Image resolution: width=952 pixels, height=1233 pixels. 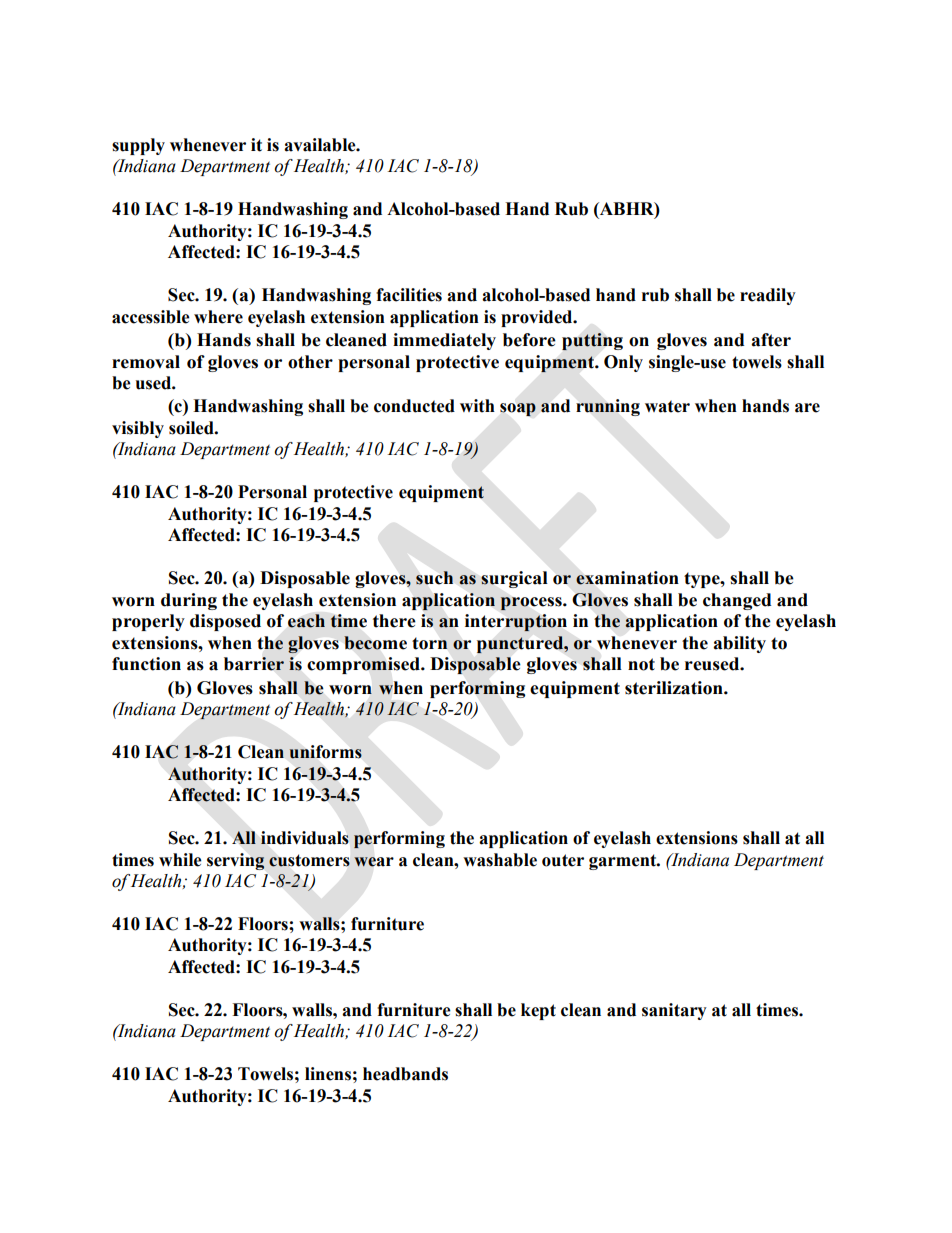 I want to click on changed, so click(x=737, y=601).
